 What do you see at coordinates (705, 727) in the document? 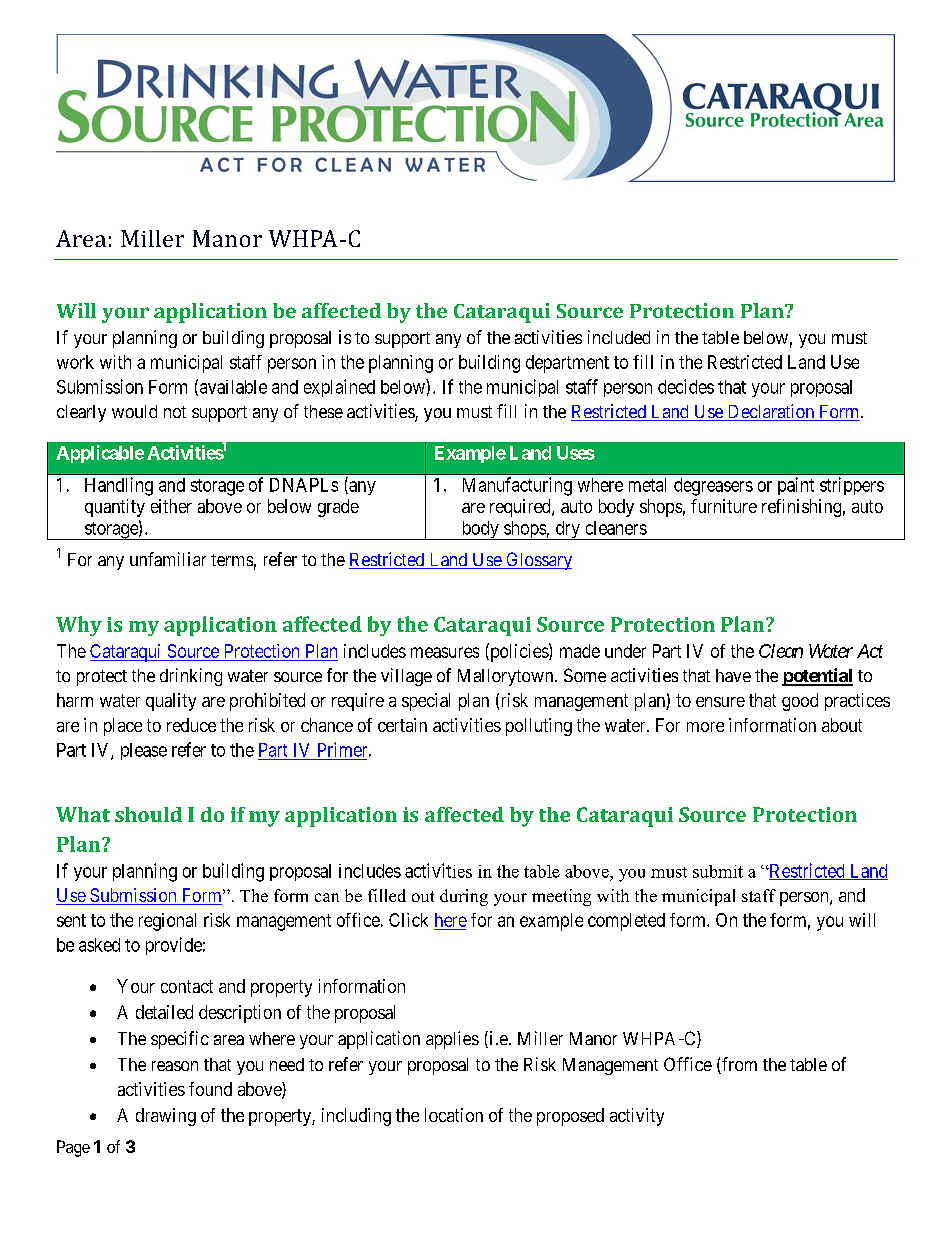
I see `more` at bounding box center [705, 727].
